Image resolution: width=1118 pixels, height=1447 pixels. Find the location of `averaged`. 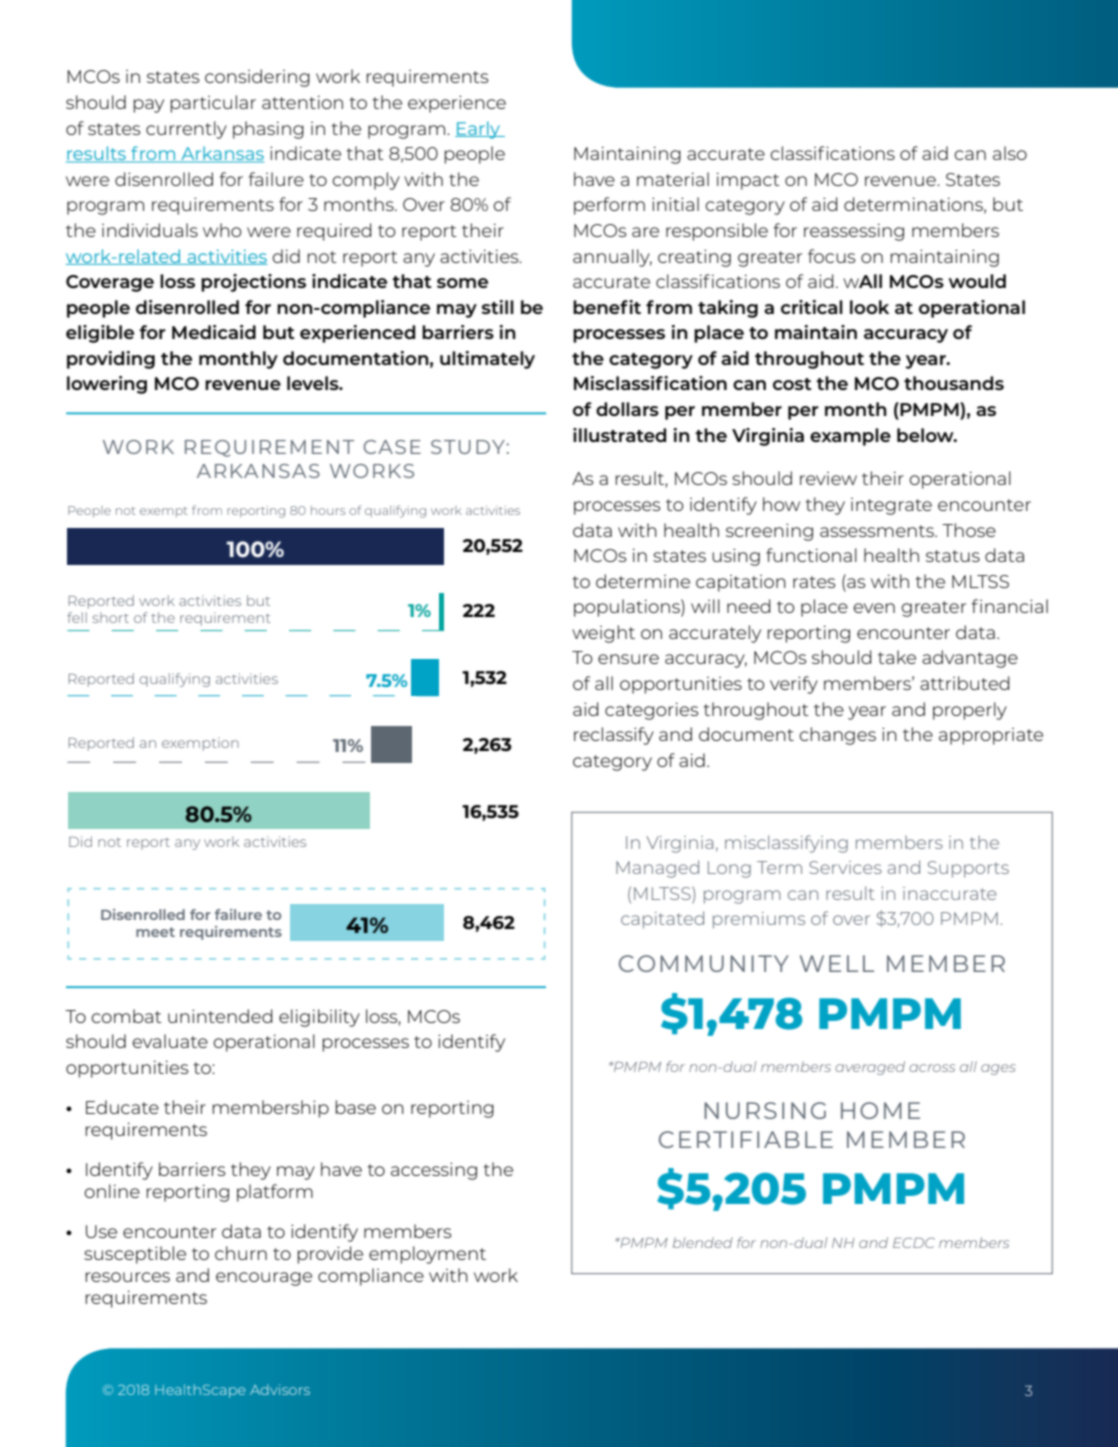

averaged is located at coordinates (870, 1068).
